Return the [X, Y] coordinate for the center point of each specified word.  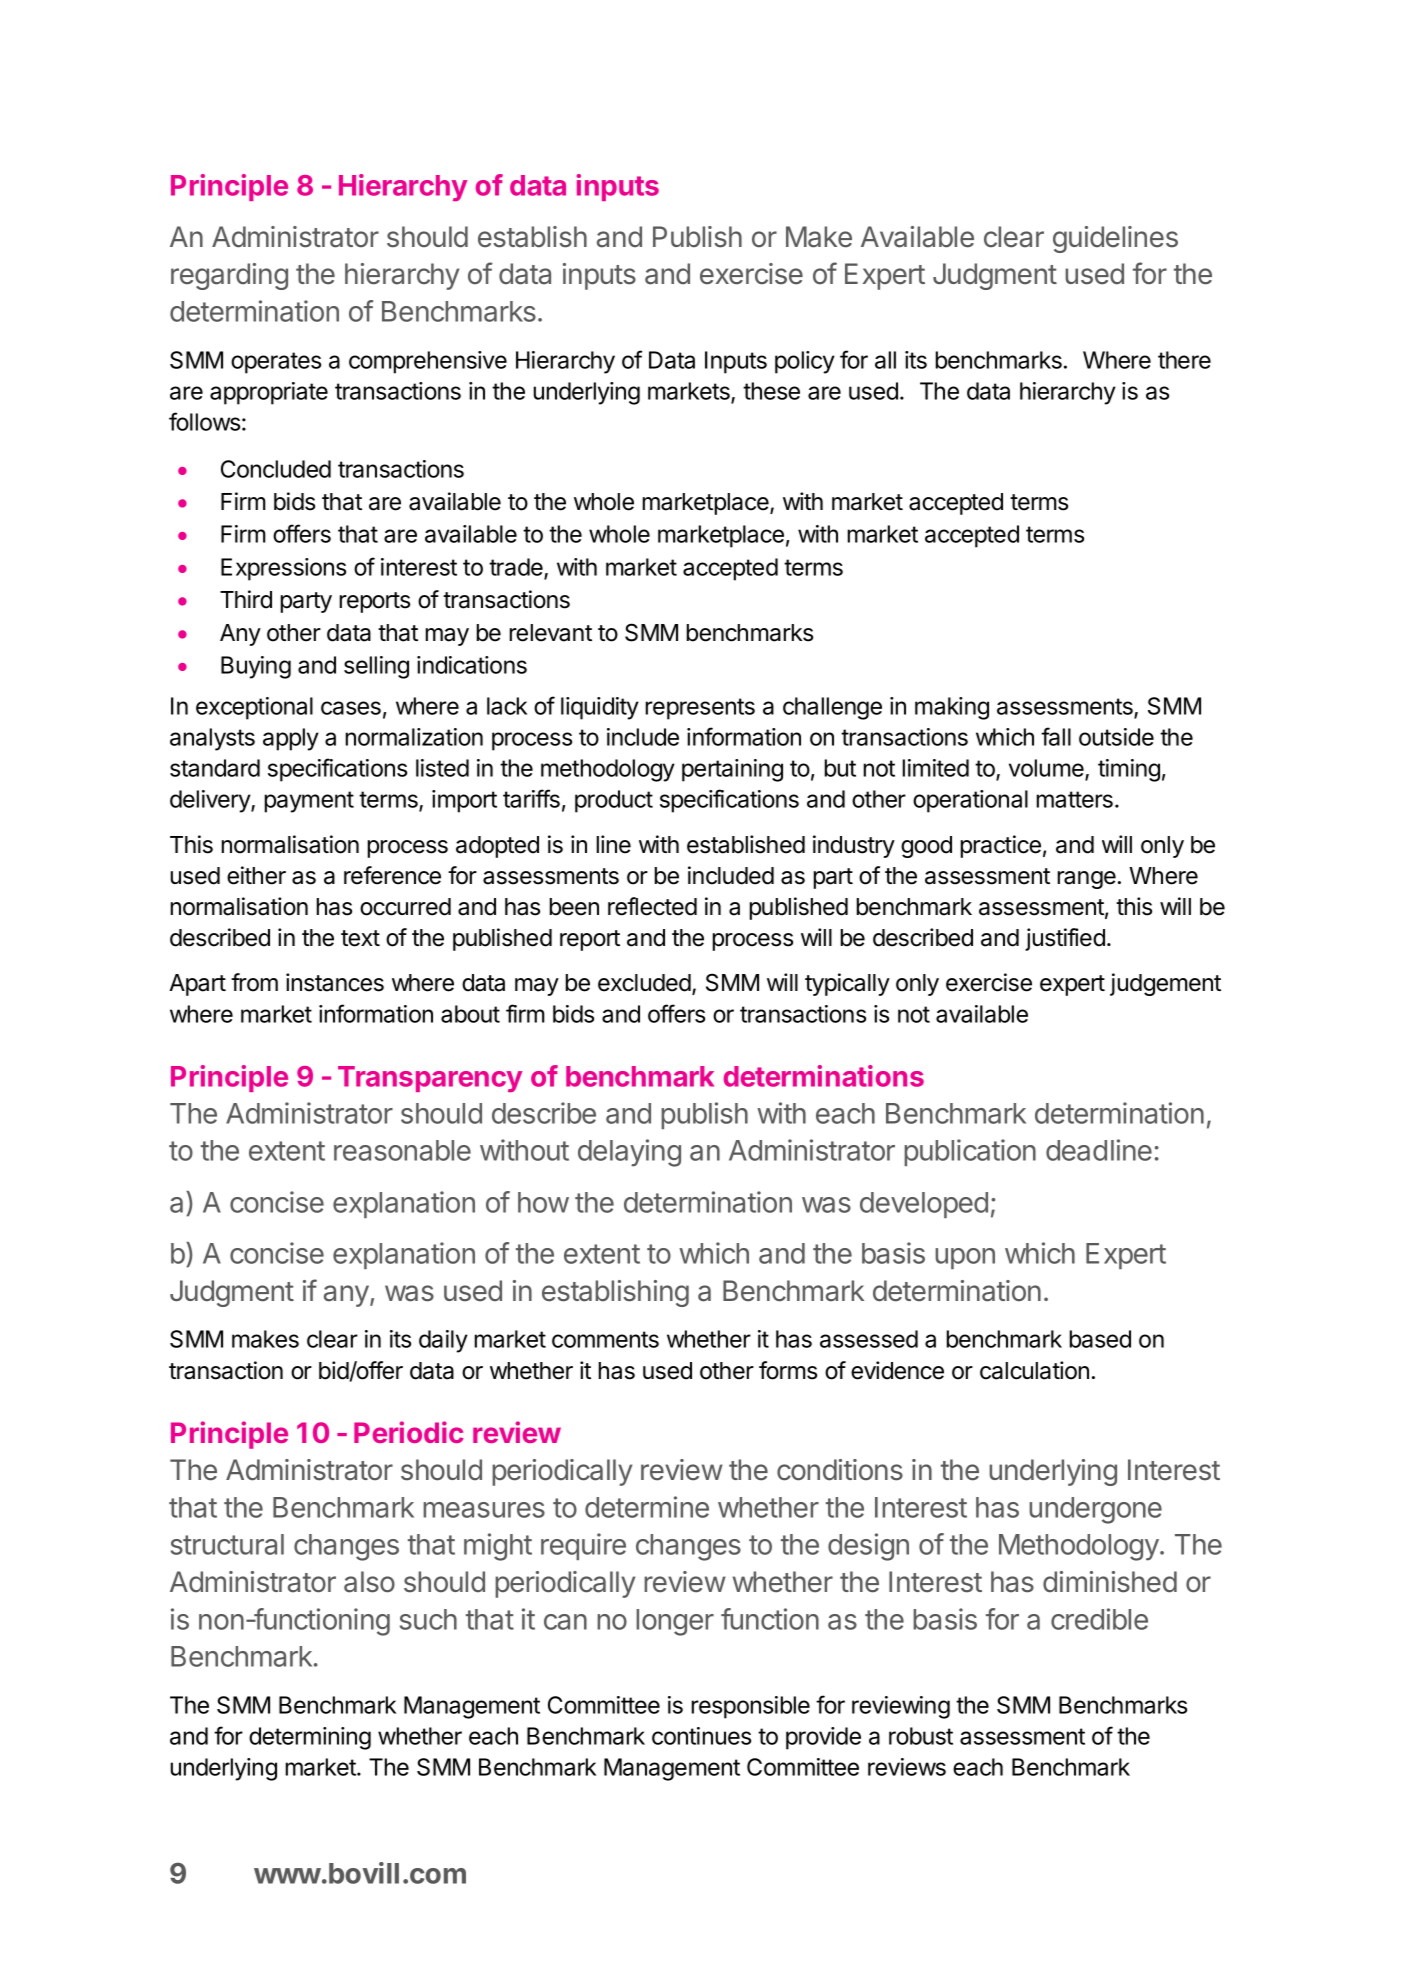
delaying [629, 1153]
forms [788, 1370]
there [1184, 360]
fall [1056, 736]
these [771, 391]
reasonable [402, 1150]
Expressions [283, 569]
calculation [1034, 1370]
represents [700, 709]
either [256, 875]
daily [443, 1341]
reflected [652, 906]
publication [970, 1152]
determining [310, 1738]
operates [276, 363]
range [1086, 880]
